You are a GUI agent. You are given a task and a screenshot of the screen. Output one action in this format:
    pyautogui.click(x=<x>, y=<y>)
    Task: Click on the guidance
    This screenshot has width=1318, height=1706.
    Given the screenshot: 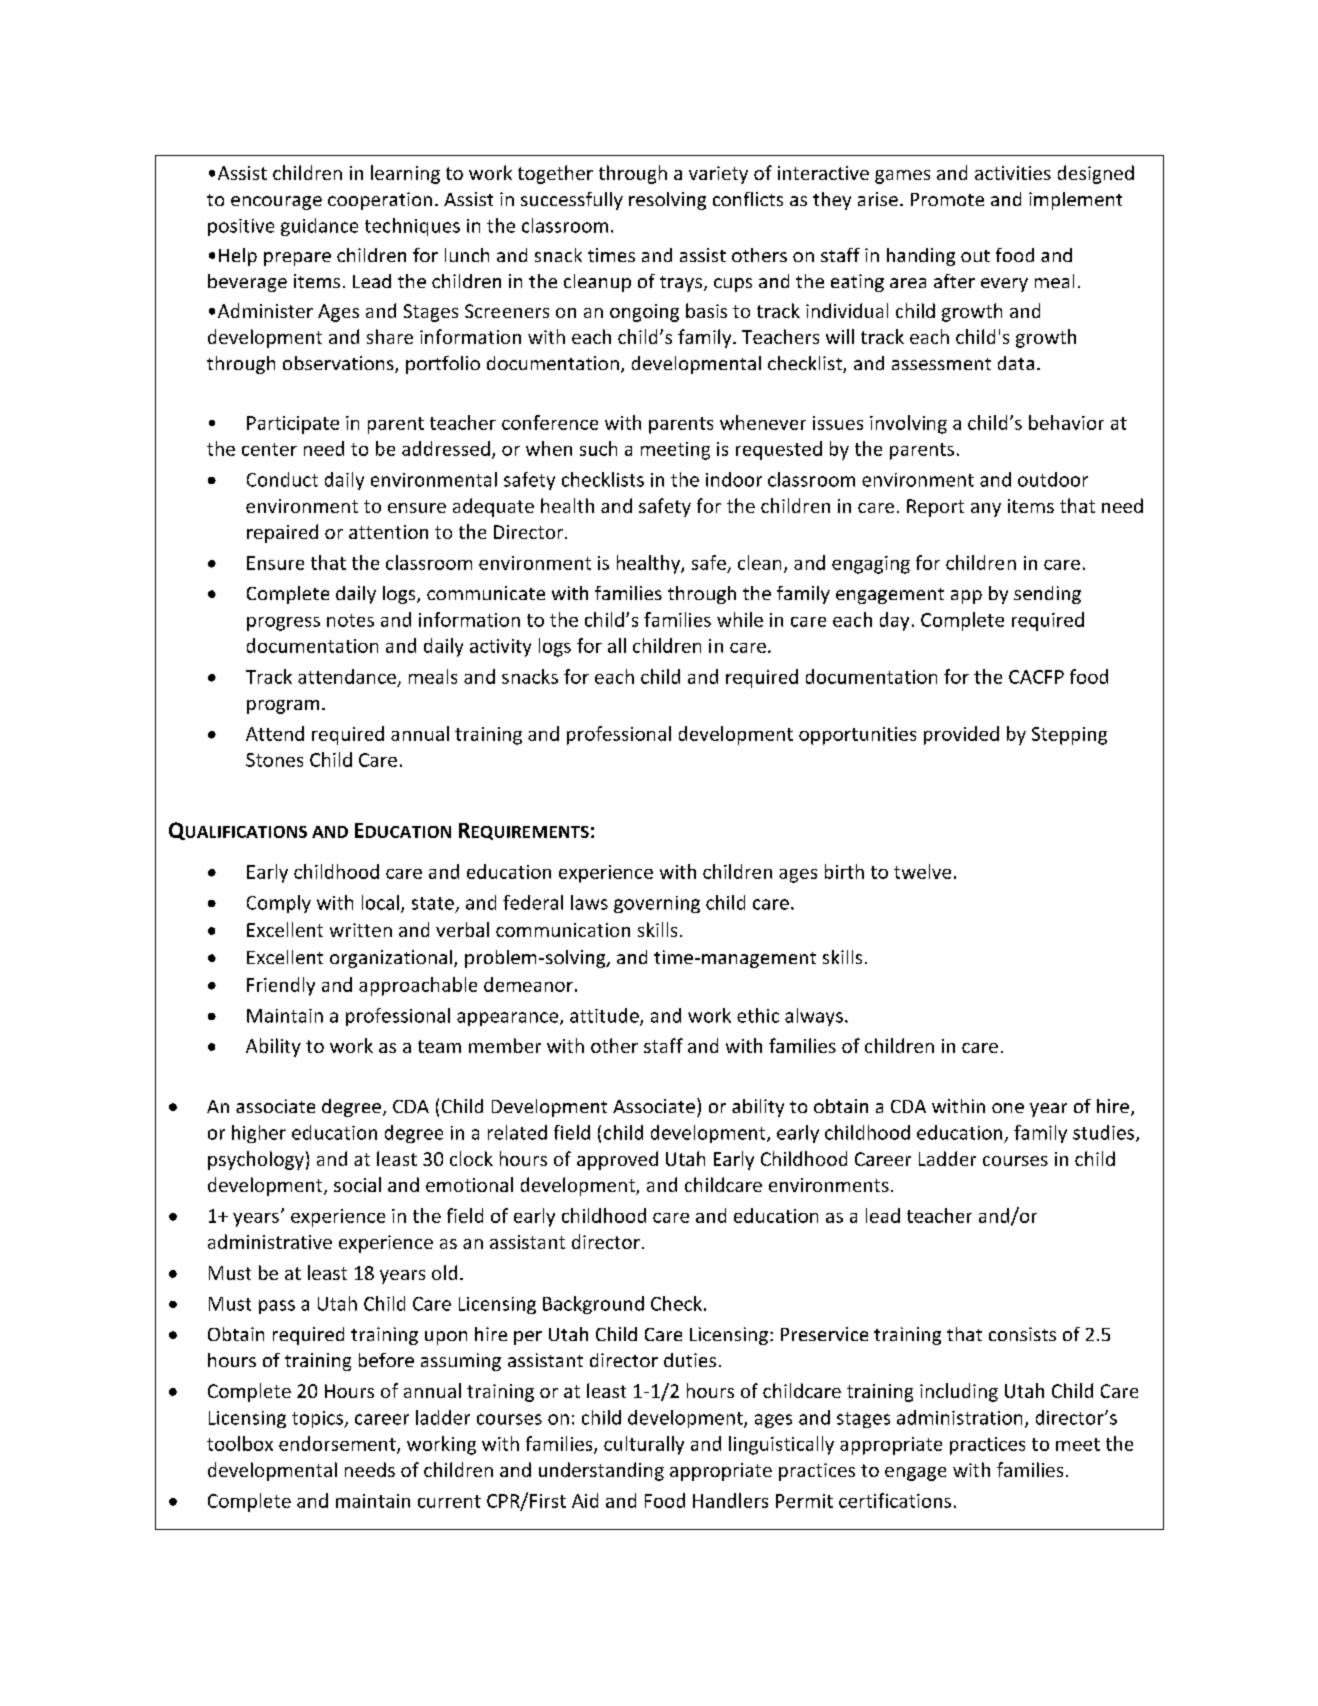 What is the action you would take?
    pyautogui.click(x=319, y=227)
